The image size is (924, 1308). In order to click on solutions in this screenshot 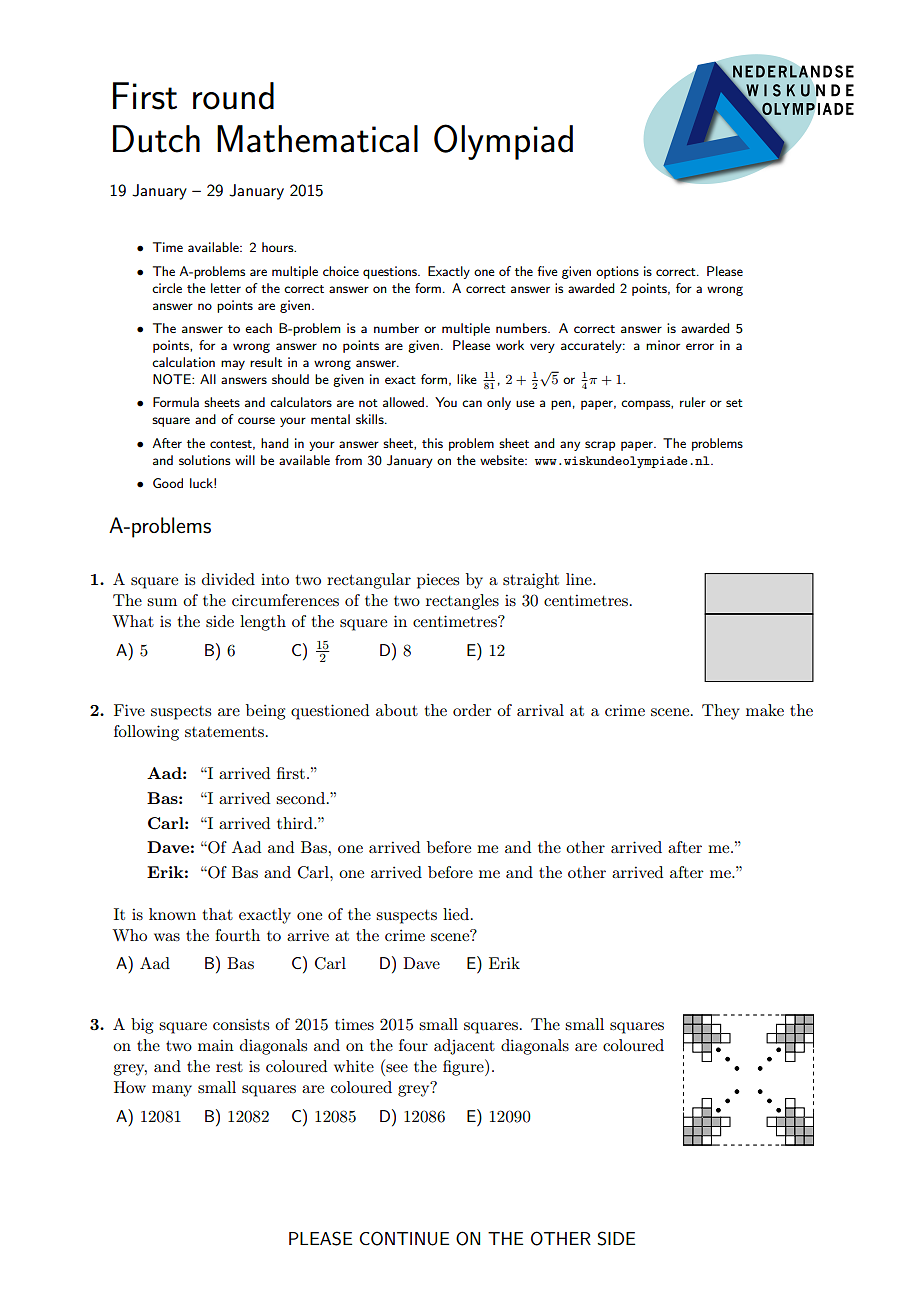, I will do `click(205, 460)`.
